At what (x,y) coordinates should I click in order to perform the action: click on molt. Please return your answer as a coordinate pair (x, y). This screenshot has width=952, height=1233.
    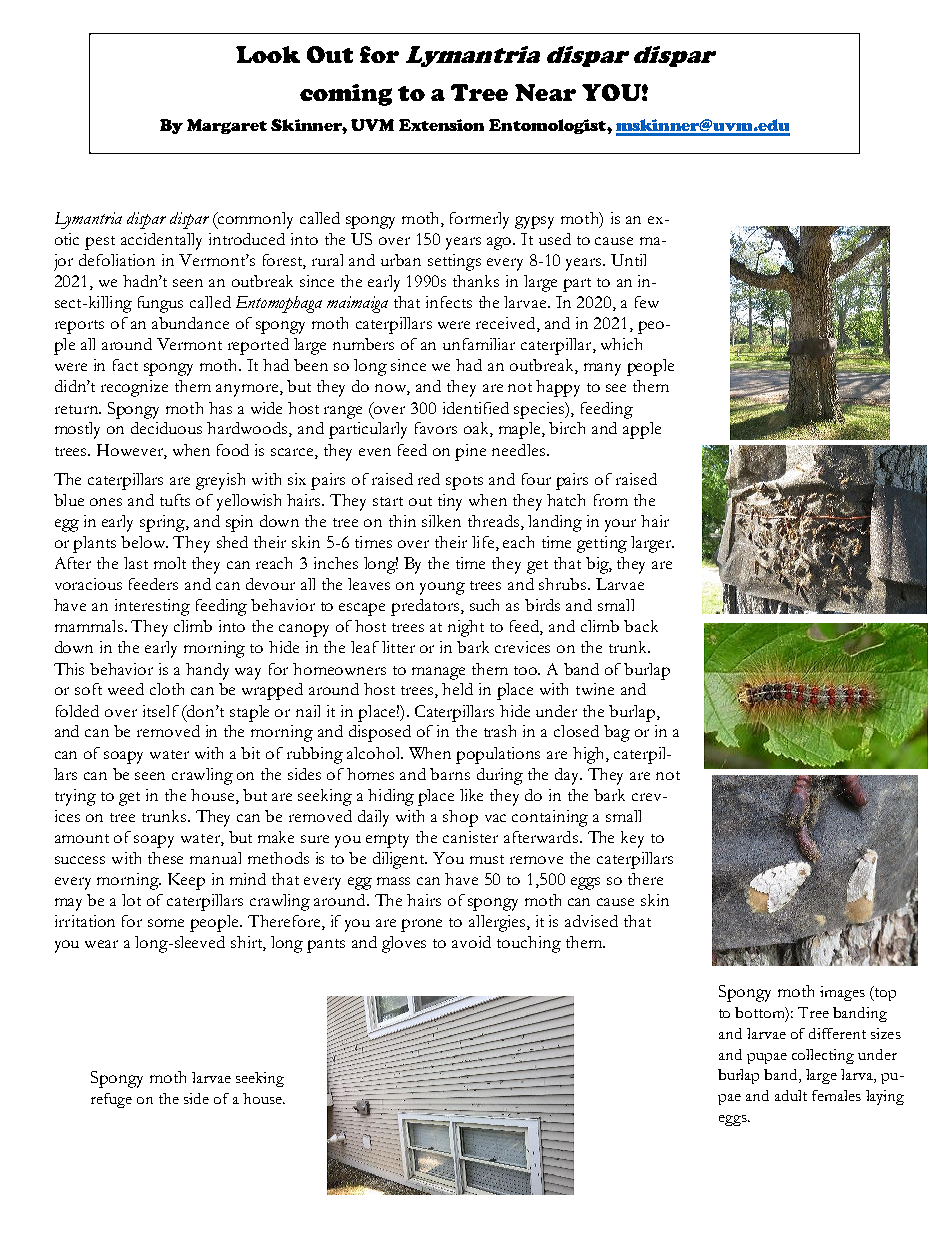
    Looking at the image, I should click on (170, 563).
